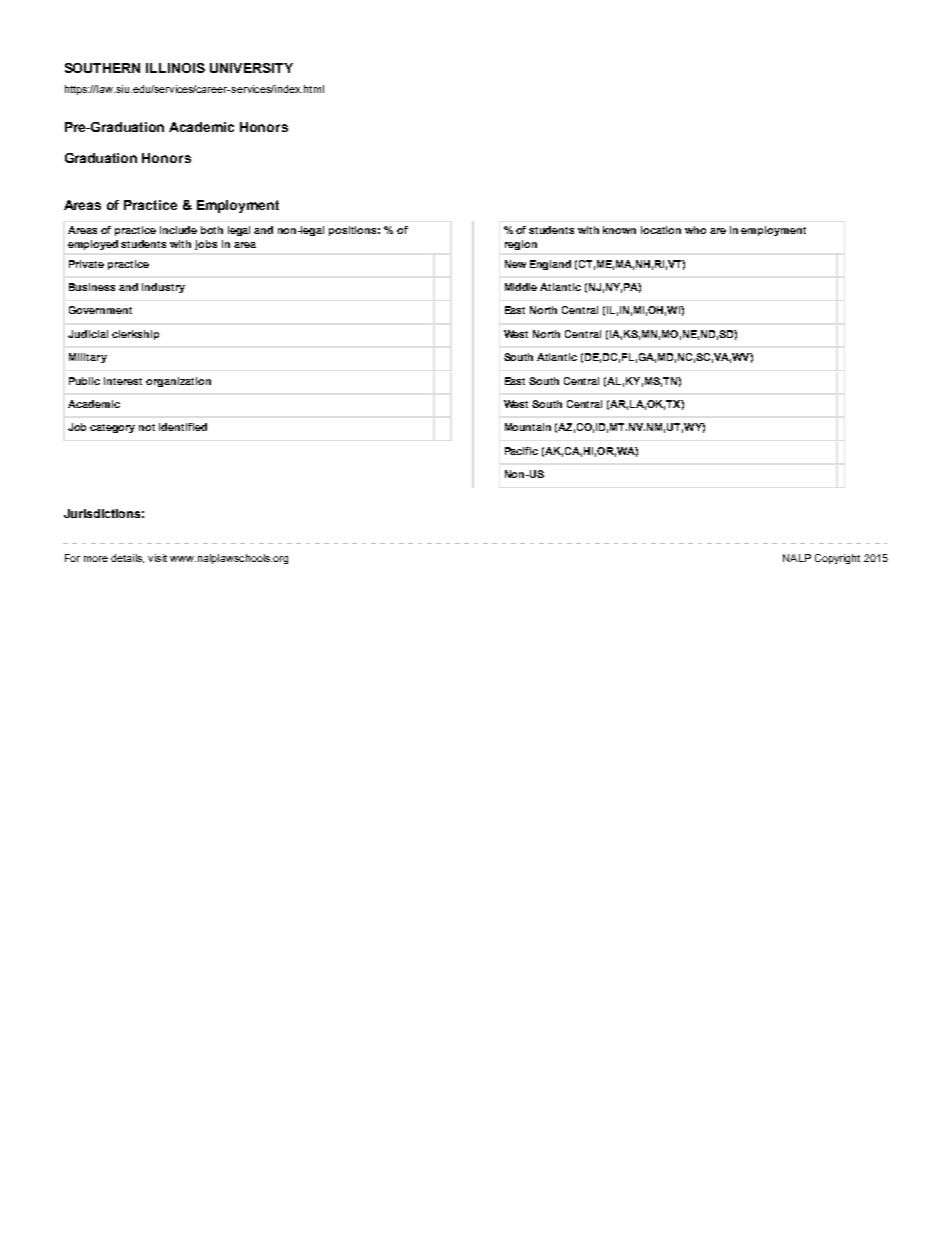  I want to click on who, so click(695, 230).
